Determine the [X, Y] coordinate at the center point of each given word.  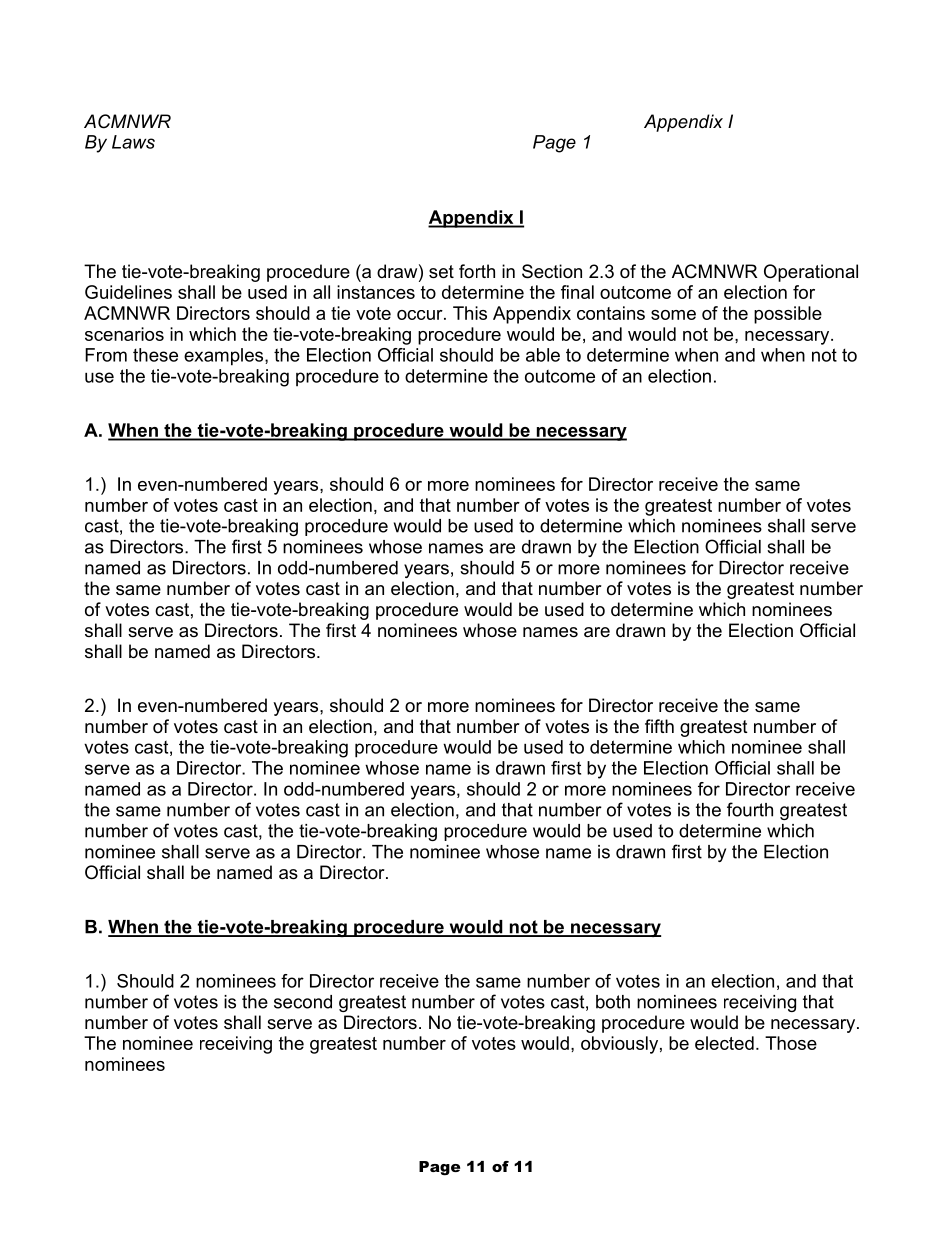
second [303, 1002]
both [613, 1002]
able [543, 355]
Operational [811, 273]
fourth [750, 809]
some [673, 315]
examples [225, 357]
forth [477, 271]
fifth [659, 726]
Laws [133, 142]
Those [791, 1043]
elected [724, 1043]
